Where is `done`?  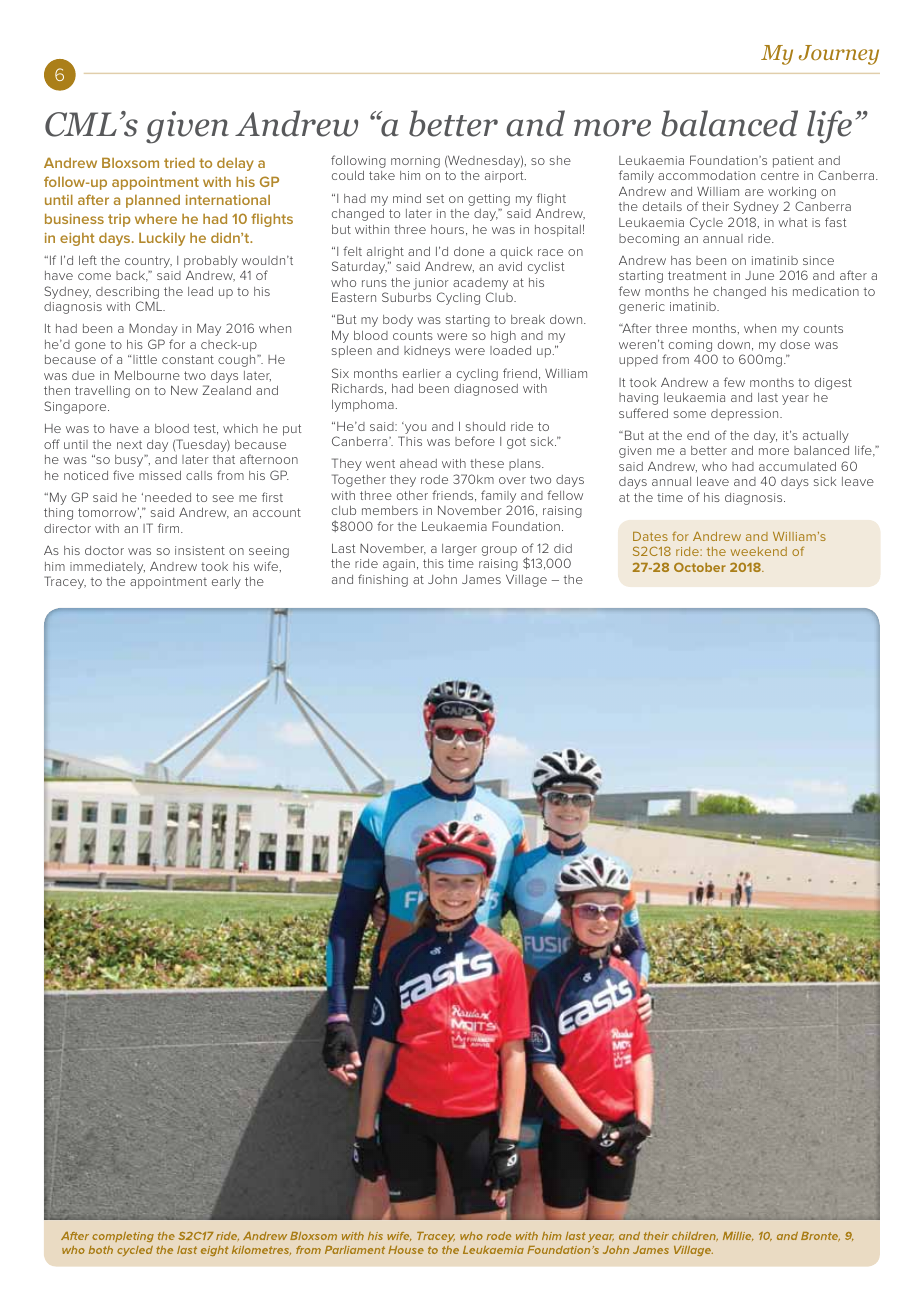
done is located at coordinates (469, 251).
